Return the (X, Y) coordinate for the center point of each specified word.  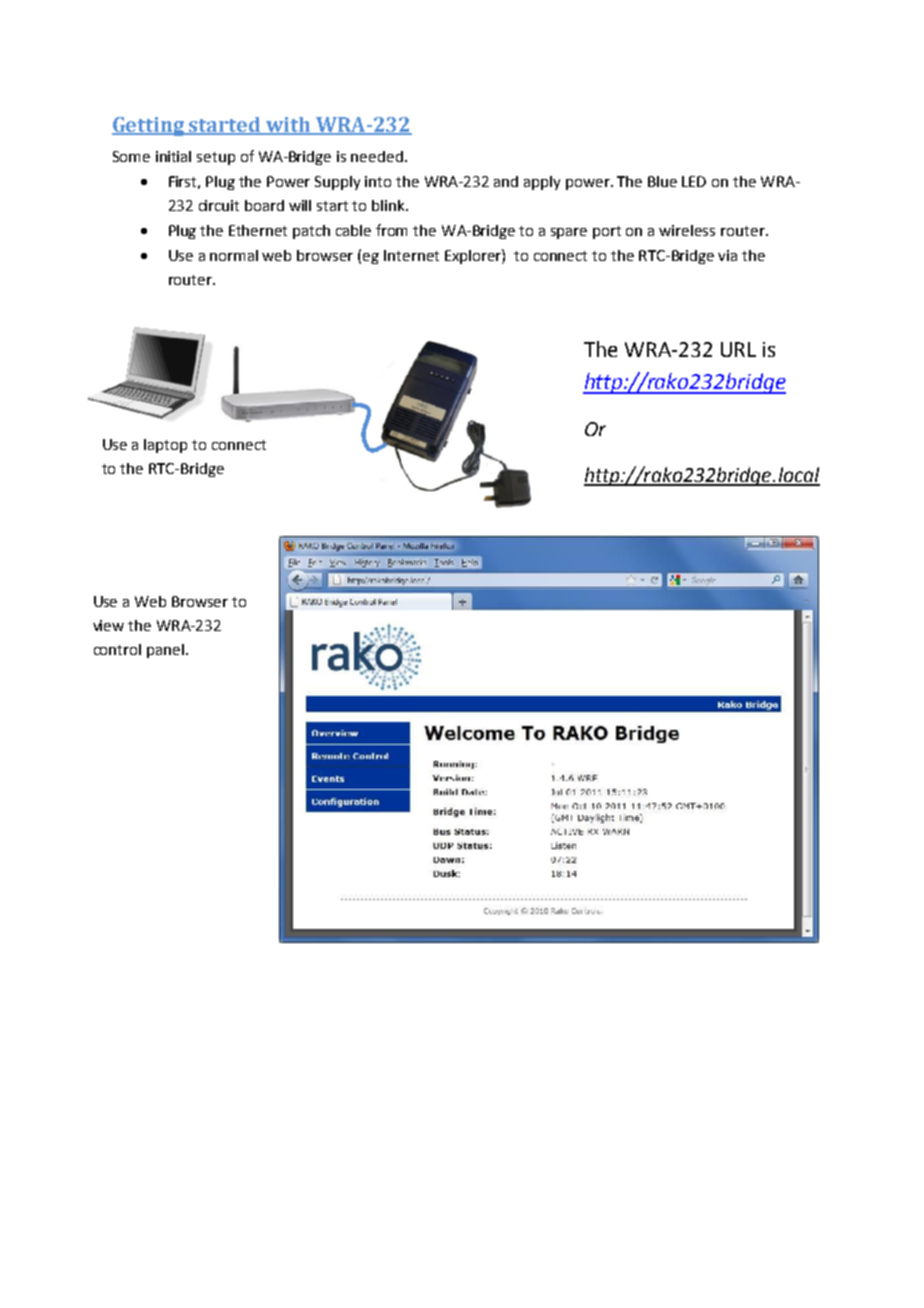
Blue (662, 181)
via (727, 255)
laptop (165, 446)
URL (738, 349)
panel (165, 651)
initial (173, 156)
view (108, 625)
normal (234, 255)
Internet (411, 255)
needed (377, 156)
